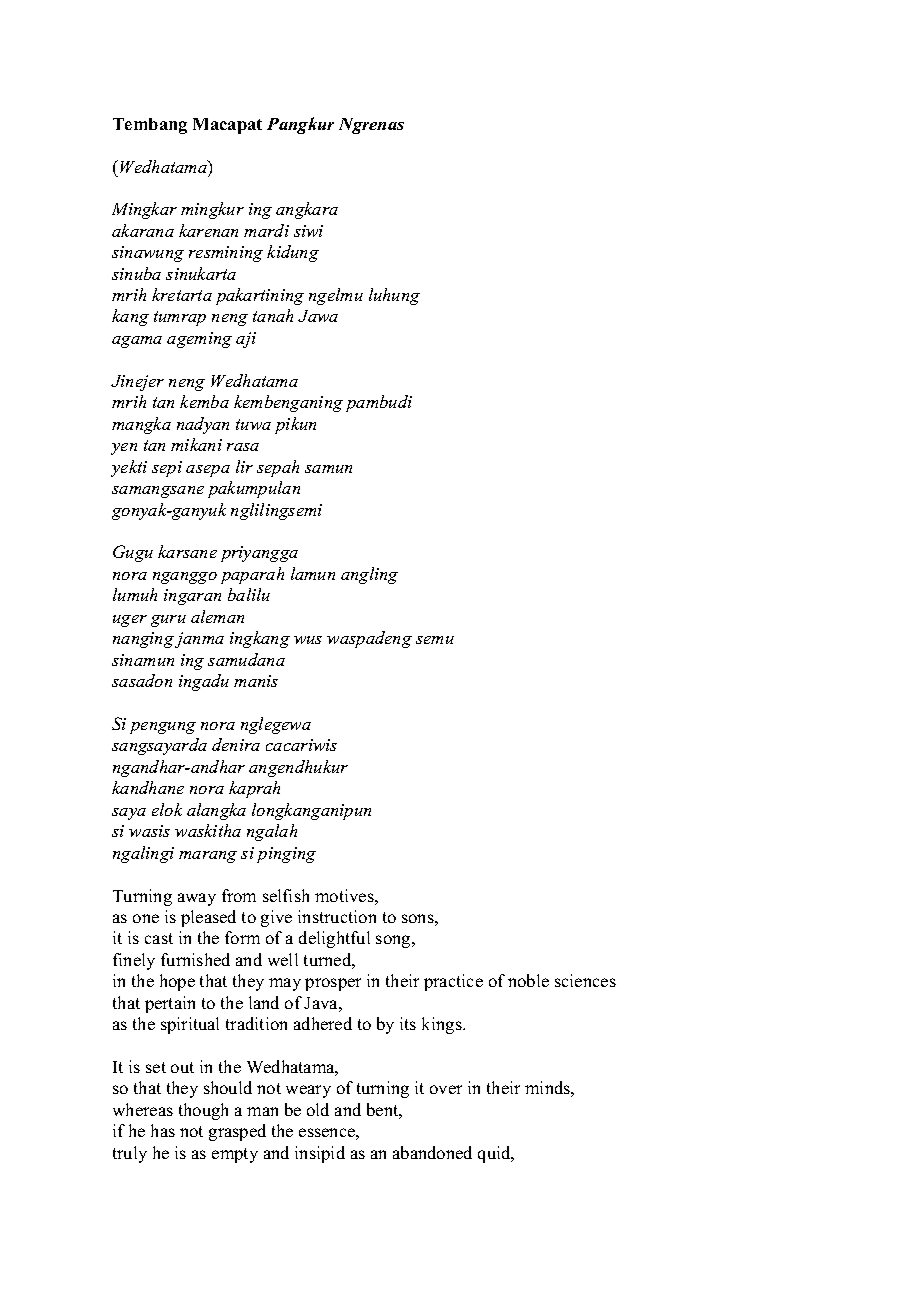  What do you see at coordinates (318, 316) in the screenshot?
I see `Jawa` at bounding box center [318, 316].
